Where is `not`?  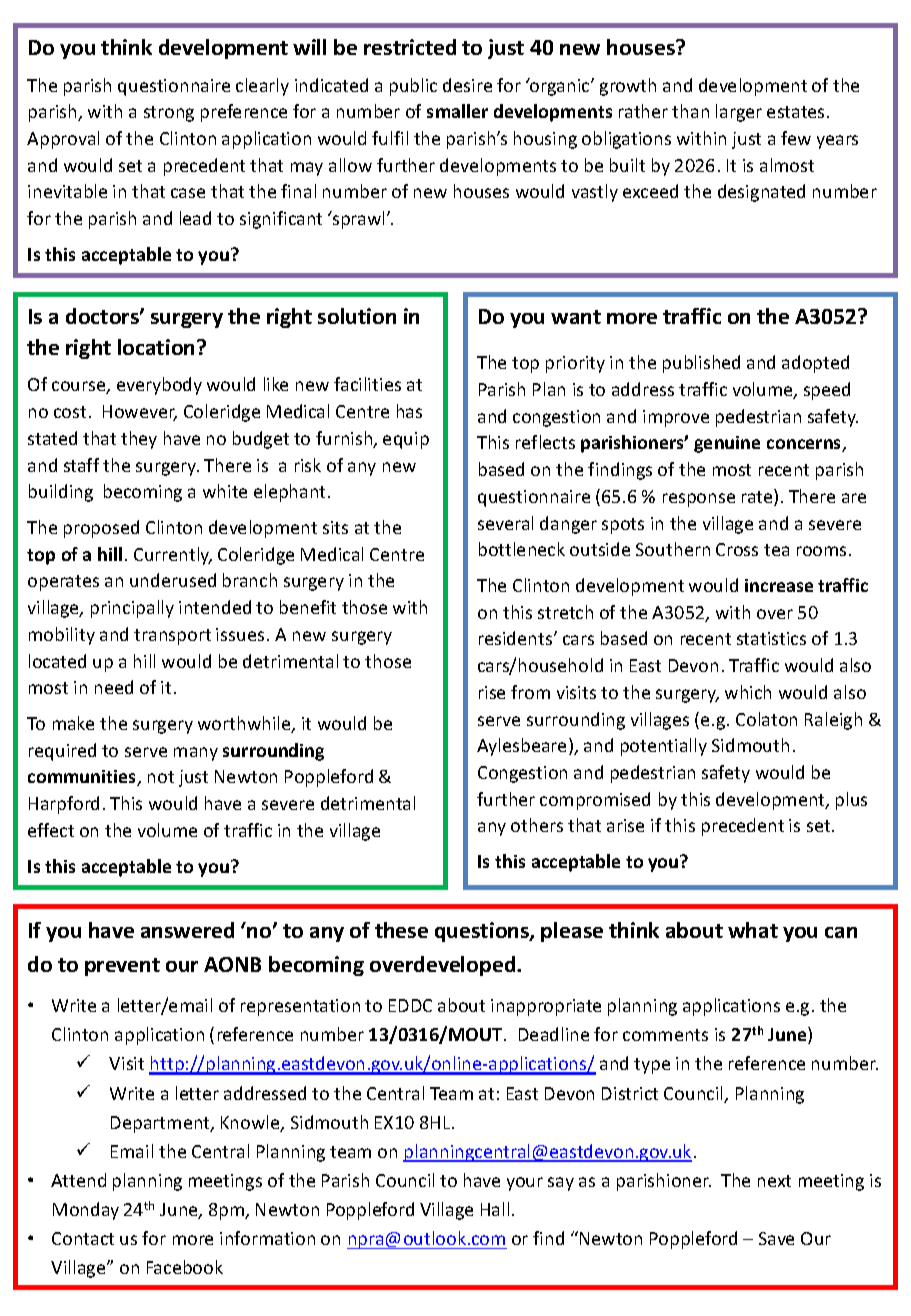 not is located at coordinates (161, 777).
